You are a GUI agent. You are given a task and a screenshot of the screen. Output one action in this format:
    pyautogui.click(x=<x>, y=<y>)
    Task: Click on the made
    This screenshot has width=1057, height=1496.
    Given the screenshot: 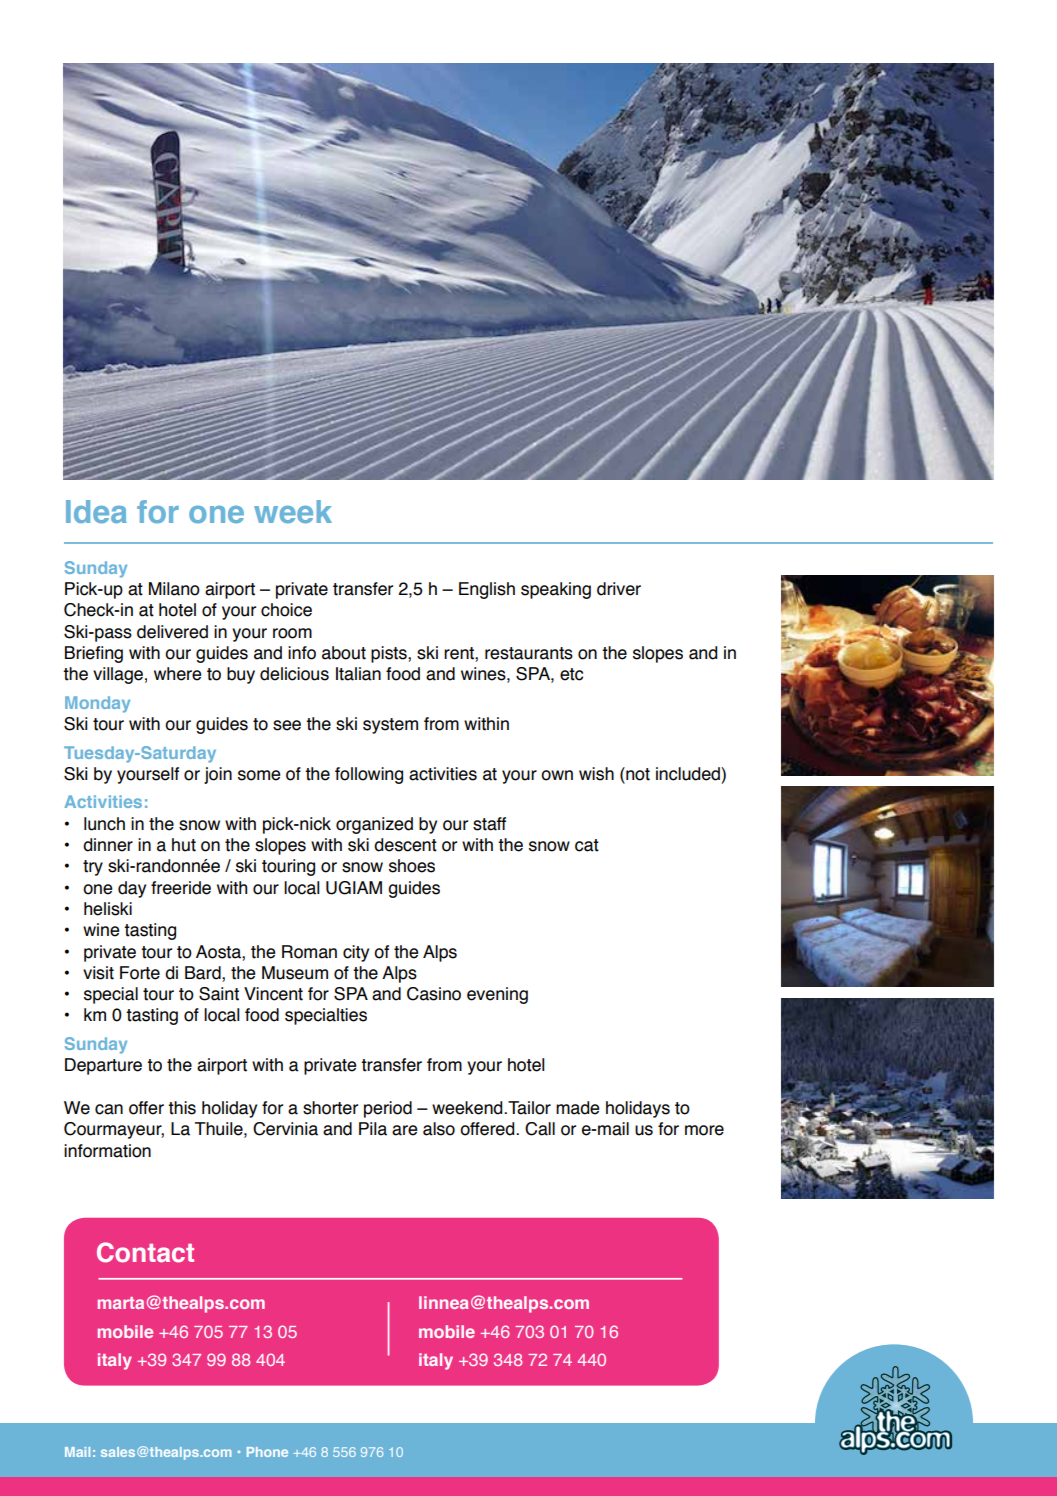 What is the action you would take?
    pyautogui.click(x=577, y=1108)
